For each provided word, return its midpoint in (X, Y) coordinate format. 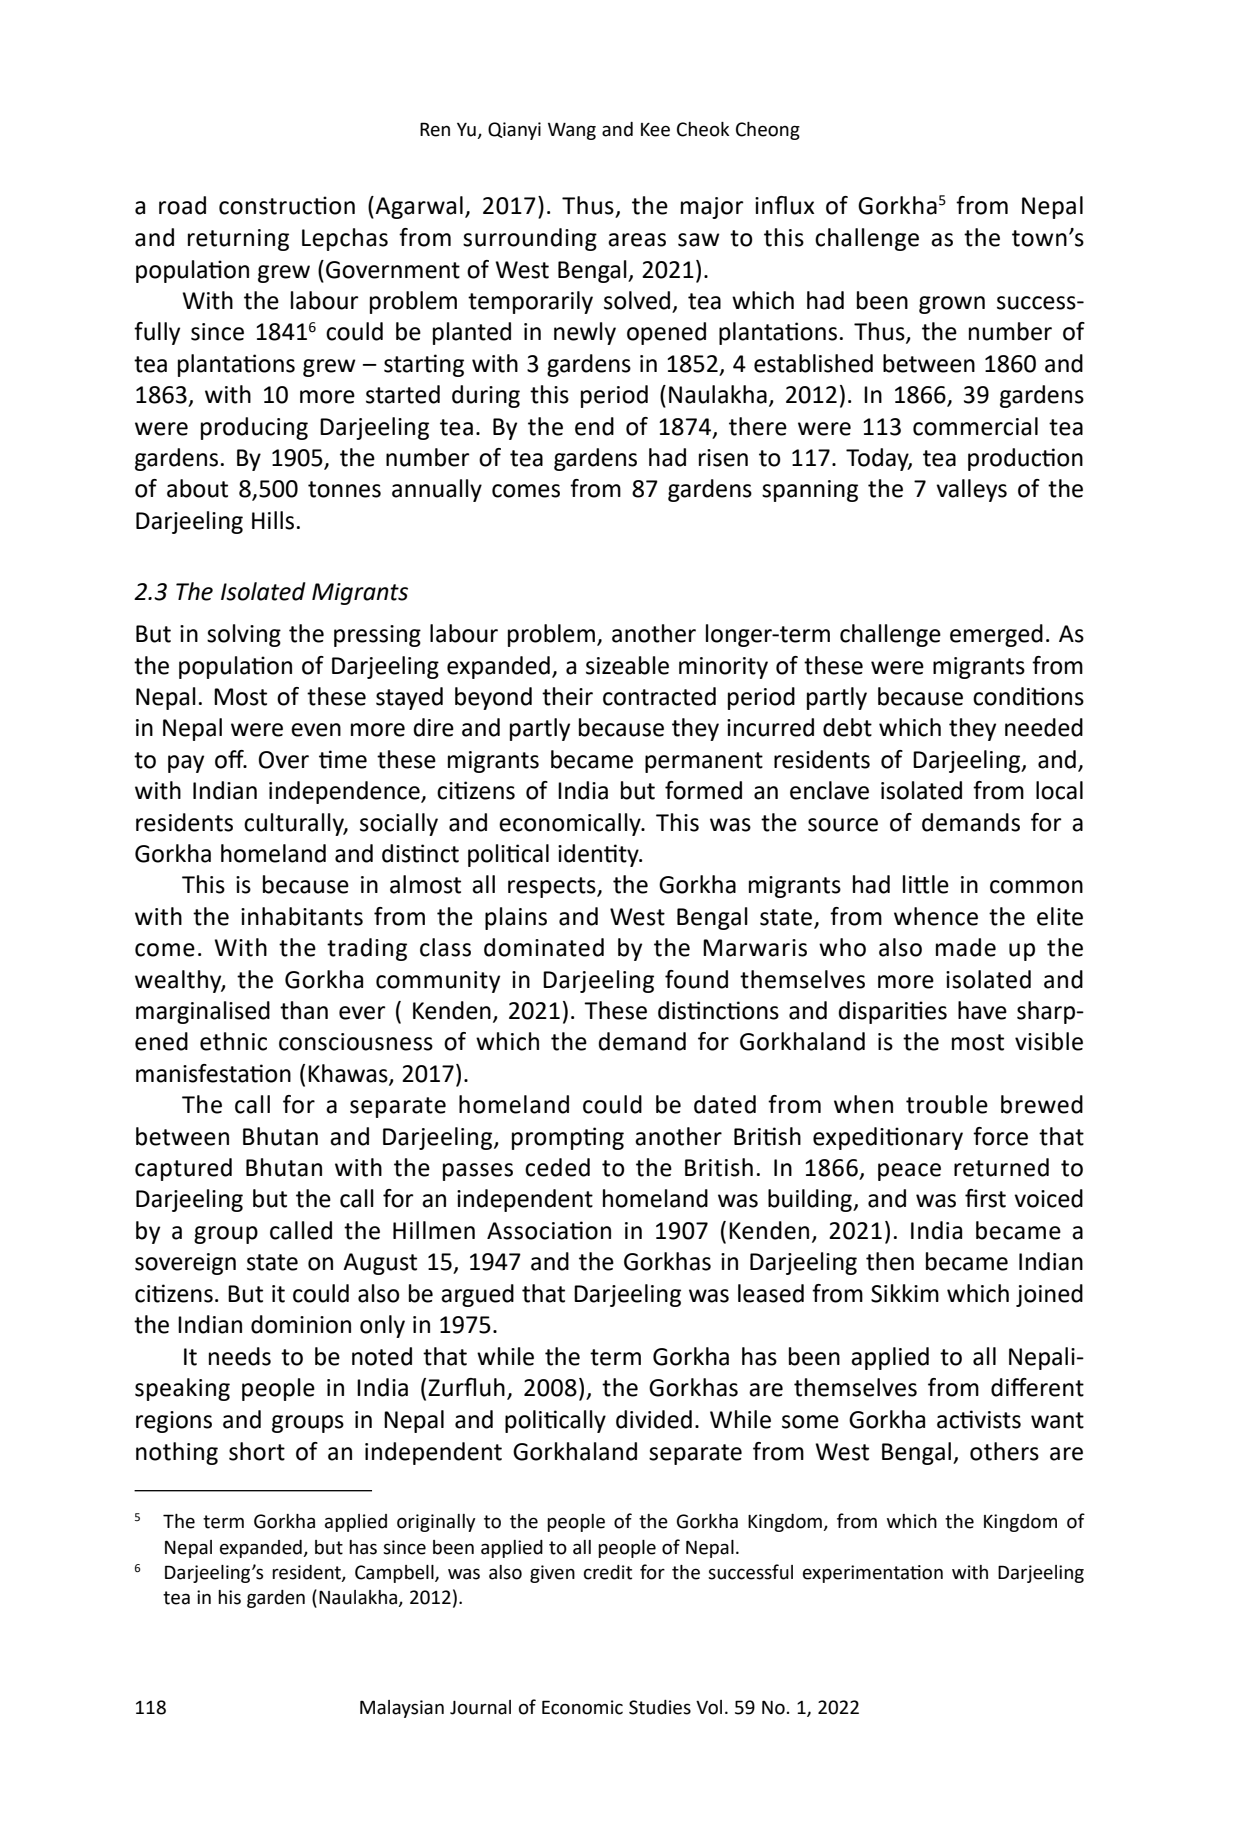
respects (553, 887)
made (966, 947)
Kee (655, 130)
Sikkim (905, 1293)
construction (287, 205)
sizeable (627, 665)
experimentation (873, 1574)
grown (952, 305)
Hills (273, 520)
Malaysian (402, 1709)
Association (549, 1230)
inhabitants (302, 916)
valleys (971, 490)
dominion (301, 1324)
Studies (660, 1707)
